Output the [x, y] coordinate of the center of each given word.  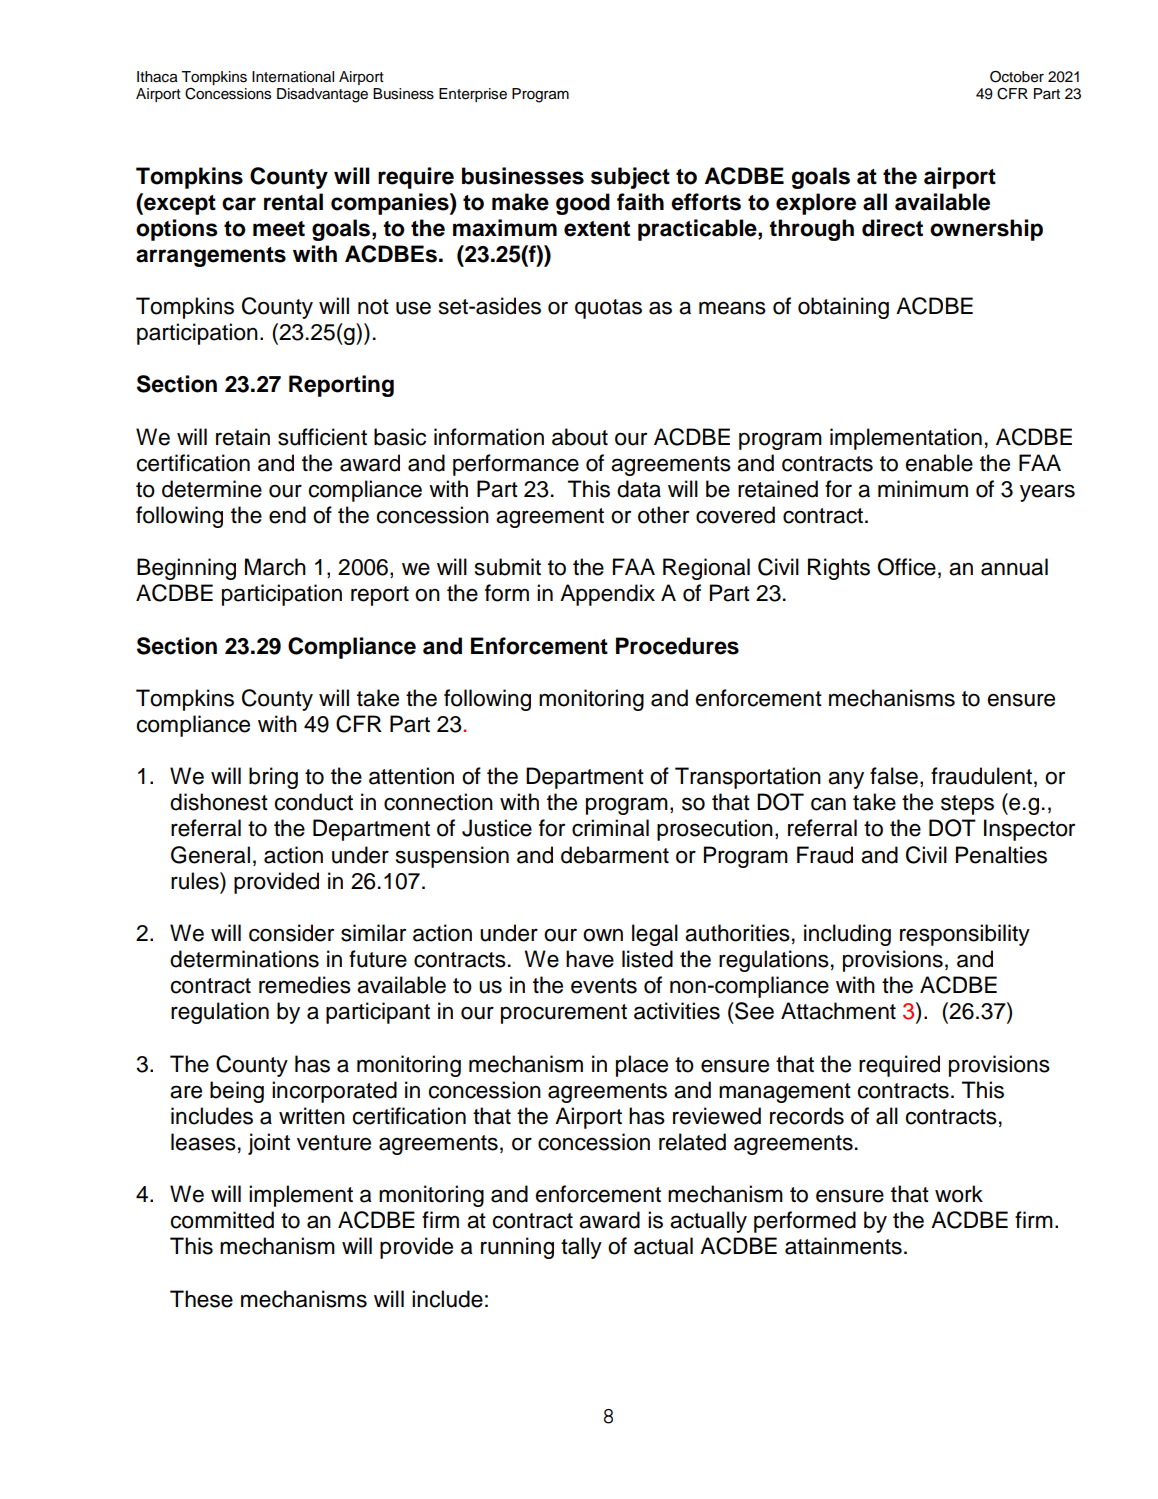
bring [273, 778]
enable [939, 463]
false [894, 776]
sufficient [322, 437]
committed [222, 1220]
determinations [244, 959]
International [293, 77]
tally [581, 1248]
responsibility [965, 935]
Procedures [677, 646]
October [1017, 76]
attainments [843, 1246]
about [580, 437]
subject [630, 178]
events [604, 986]
